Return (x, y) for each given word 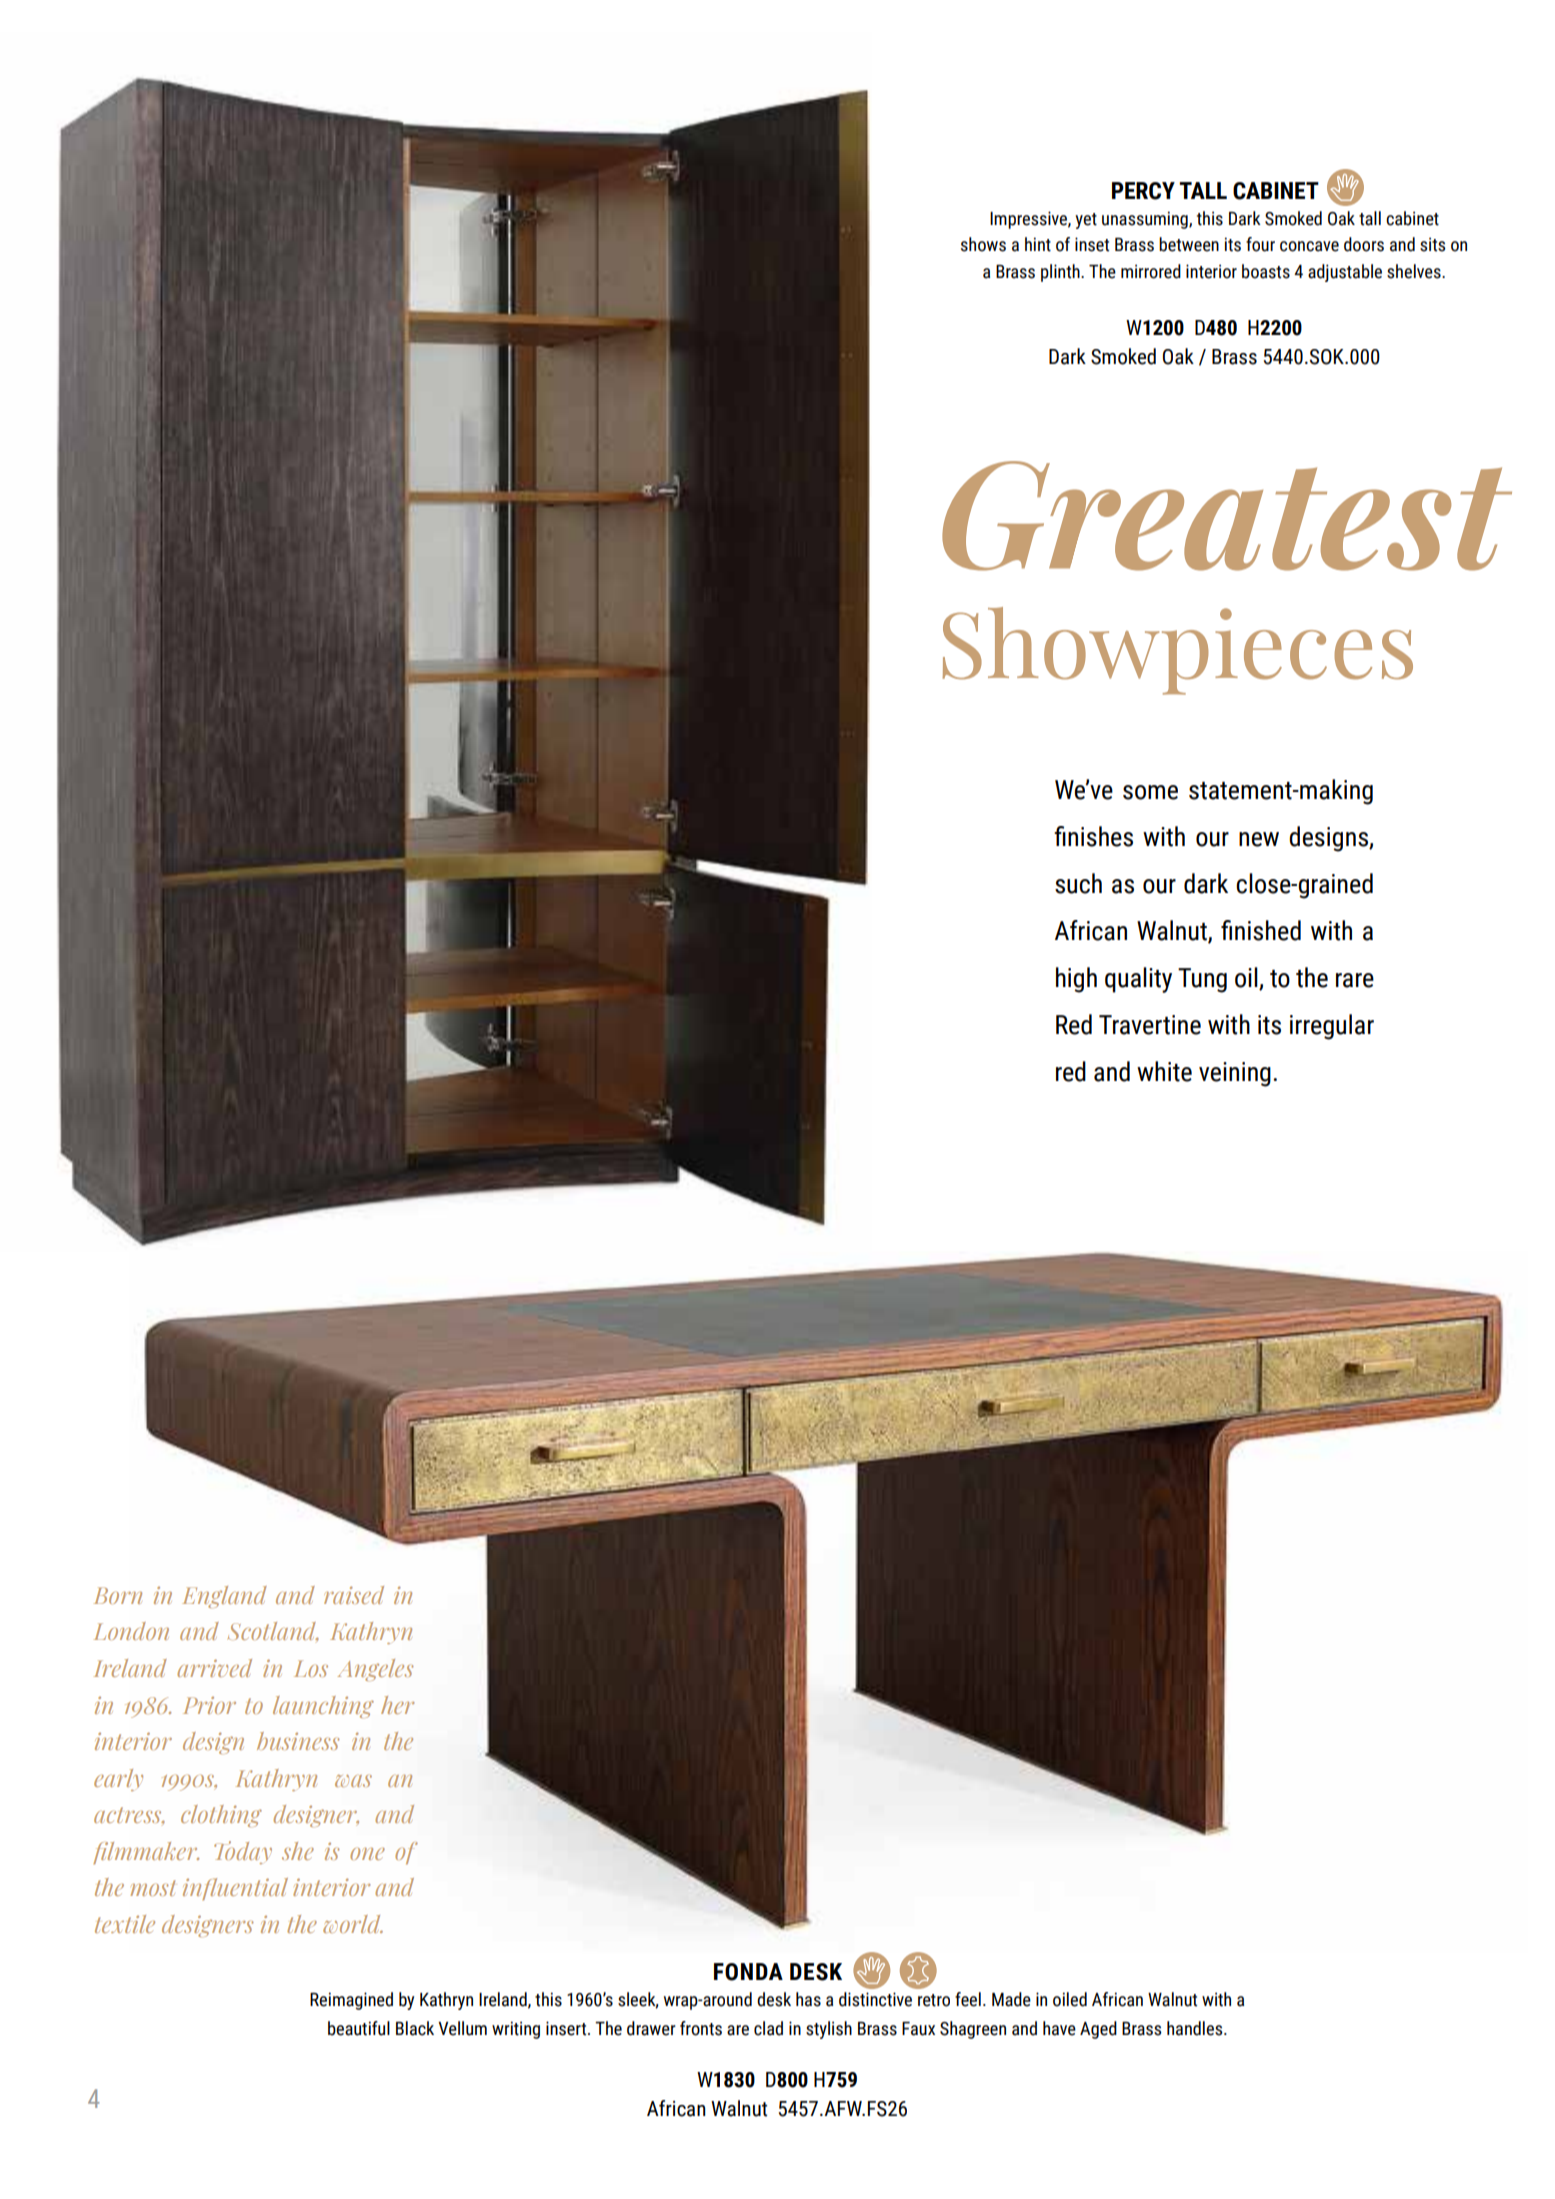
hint (1038, 244)
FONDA (748, 1972)
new (1259, 839)
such (1078, 883)
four (1260, 244)
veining (1235, 1074)
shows (983, 244)
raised (354, 1595)
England (224, 1597)
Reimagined (351, 2001)
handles (1196, 2028)
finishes (1093, 836)
